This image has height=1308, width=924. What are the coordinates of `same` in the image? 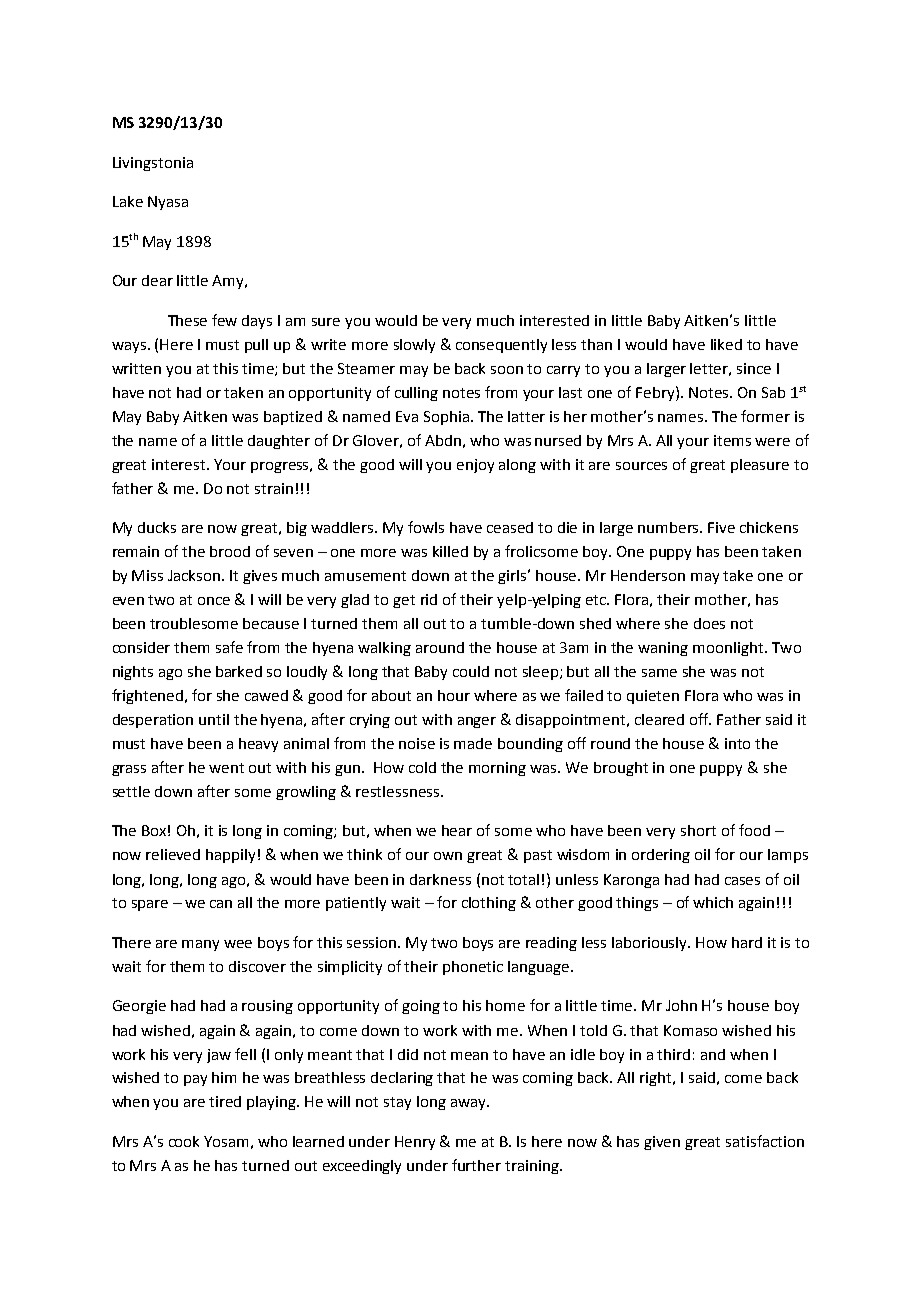 It's located at (659, 673).
